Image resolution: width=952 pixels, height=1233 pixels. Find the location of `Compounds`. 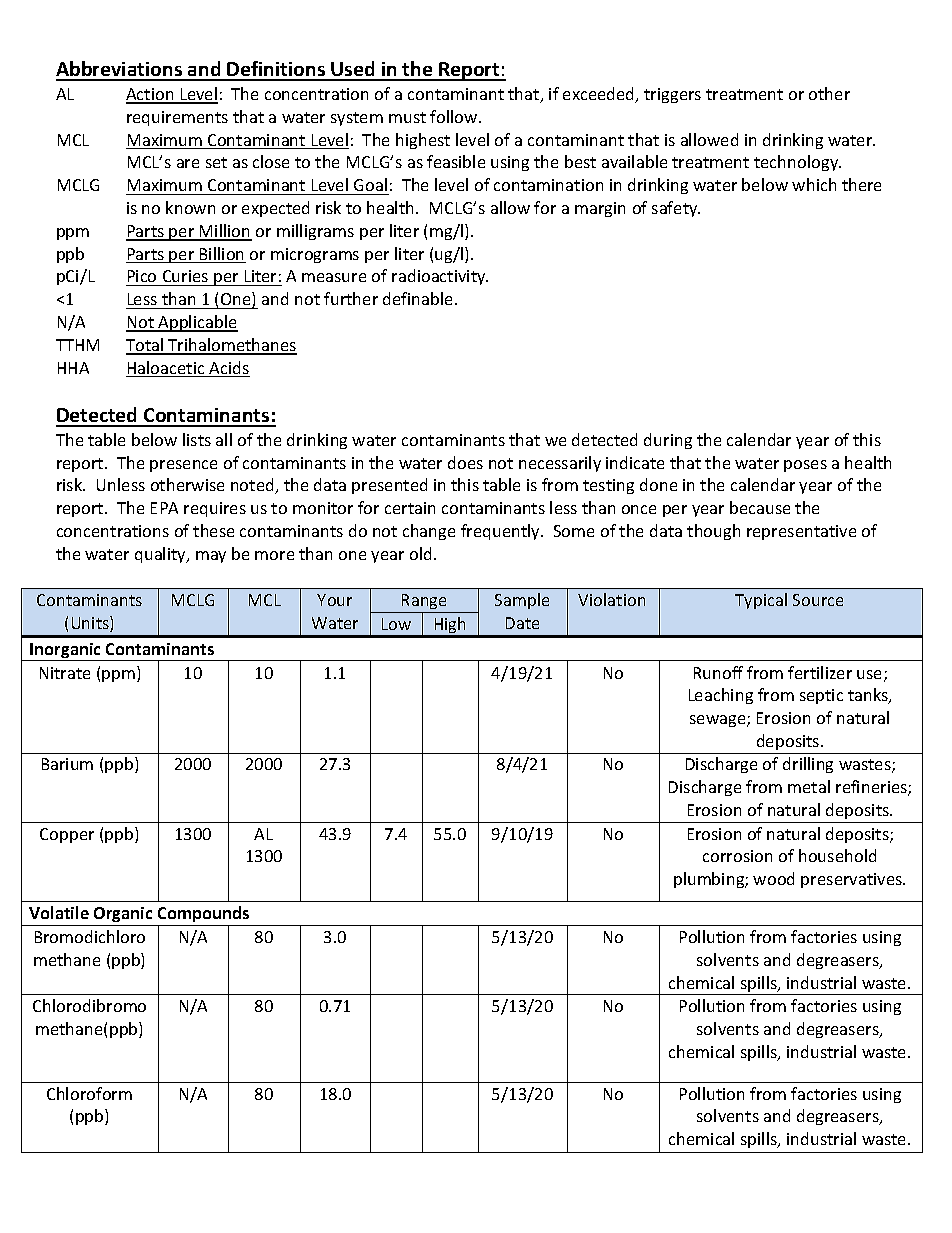

Compounds is located at coordinates (204, 916).
